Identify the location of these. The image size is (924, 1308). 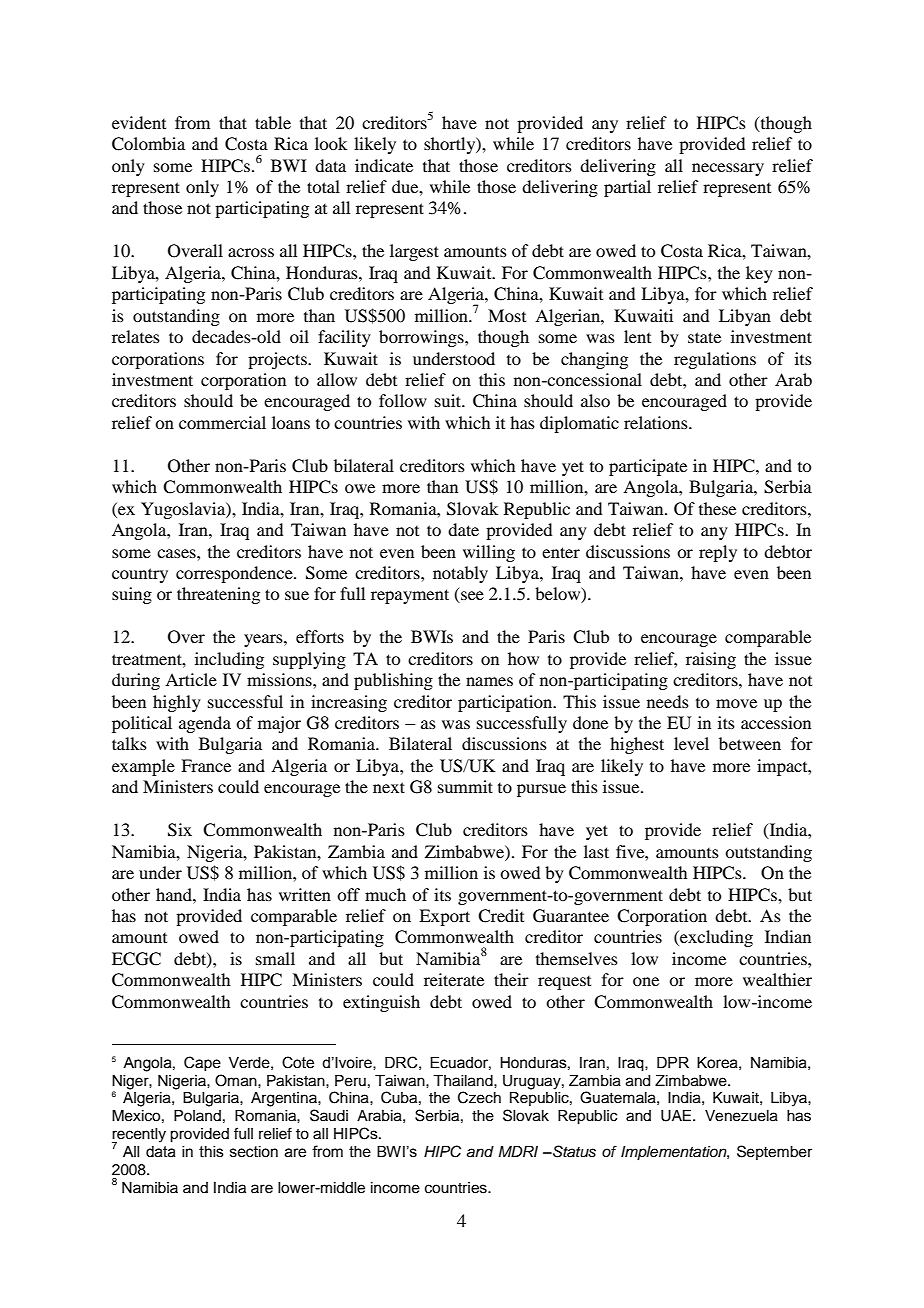
(717, 508).
